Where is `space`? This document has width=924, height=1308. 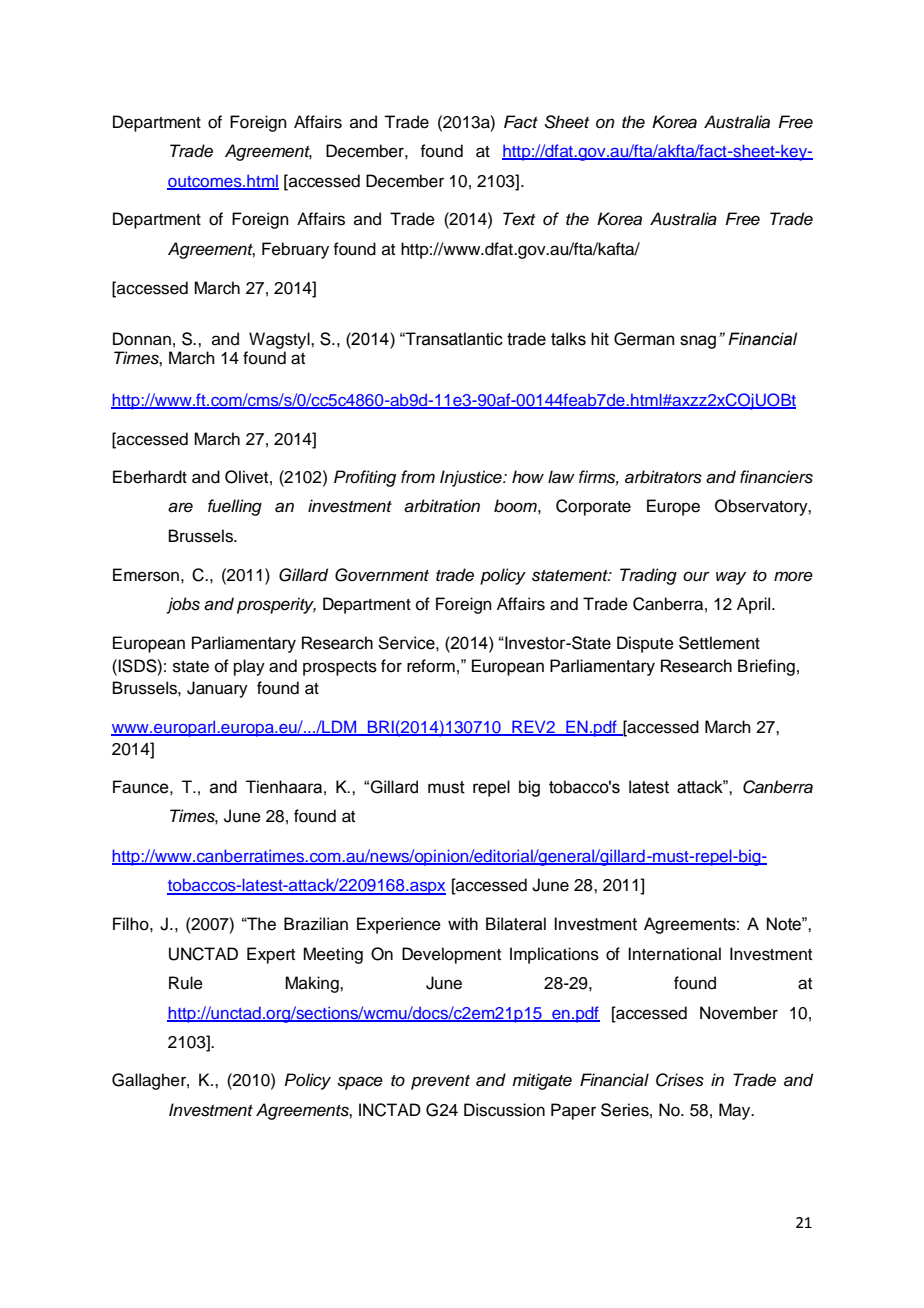 space is located at coordinates (360, 1083).
